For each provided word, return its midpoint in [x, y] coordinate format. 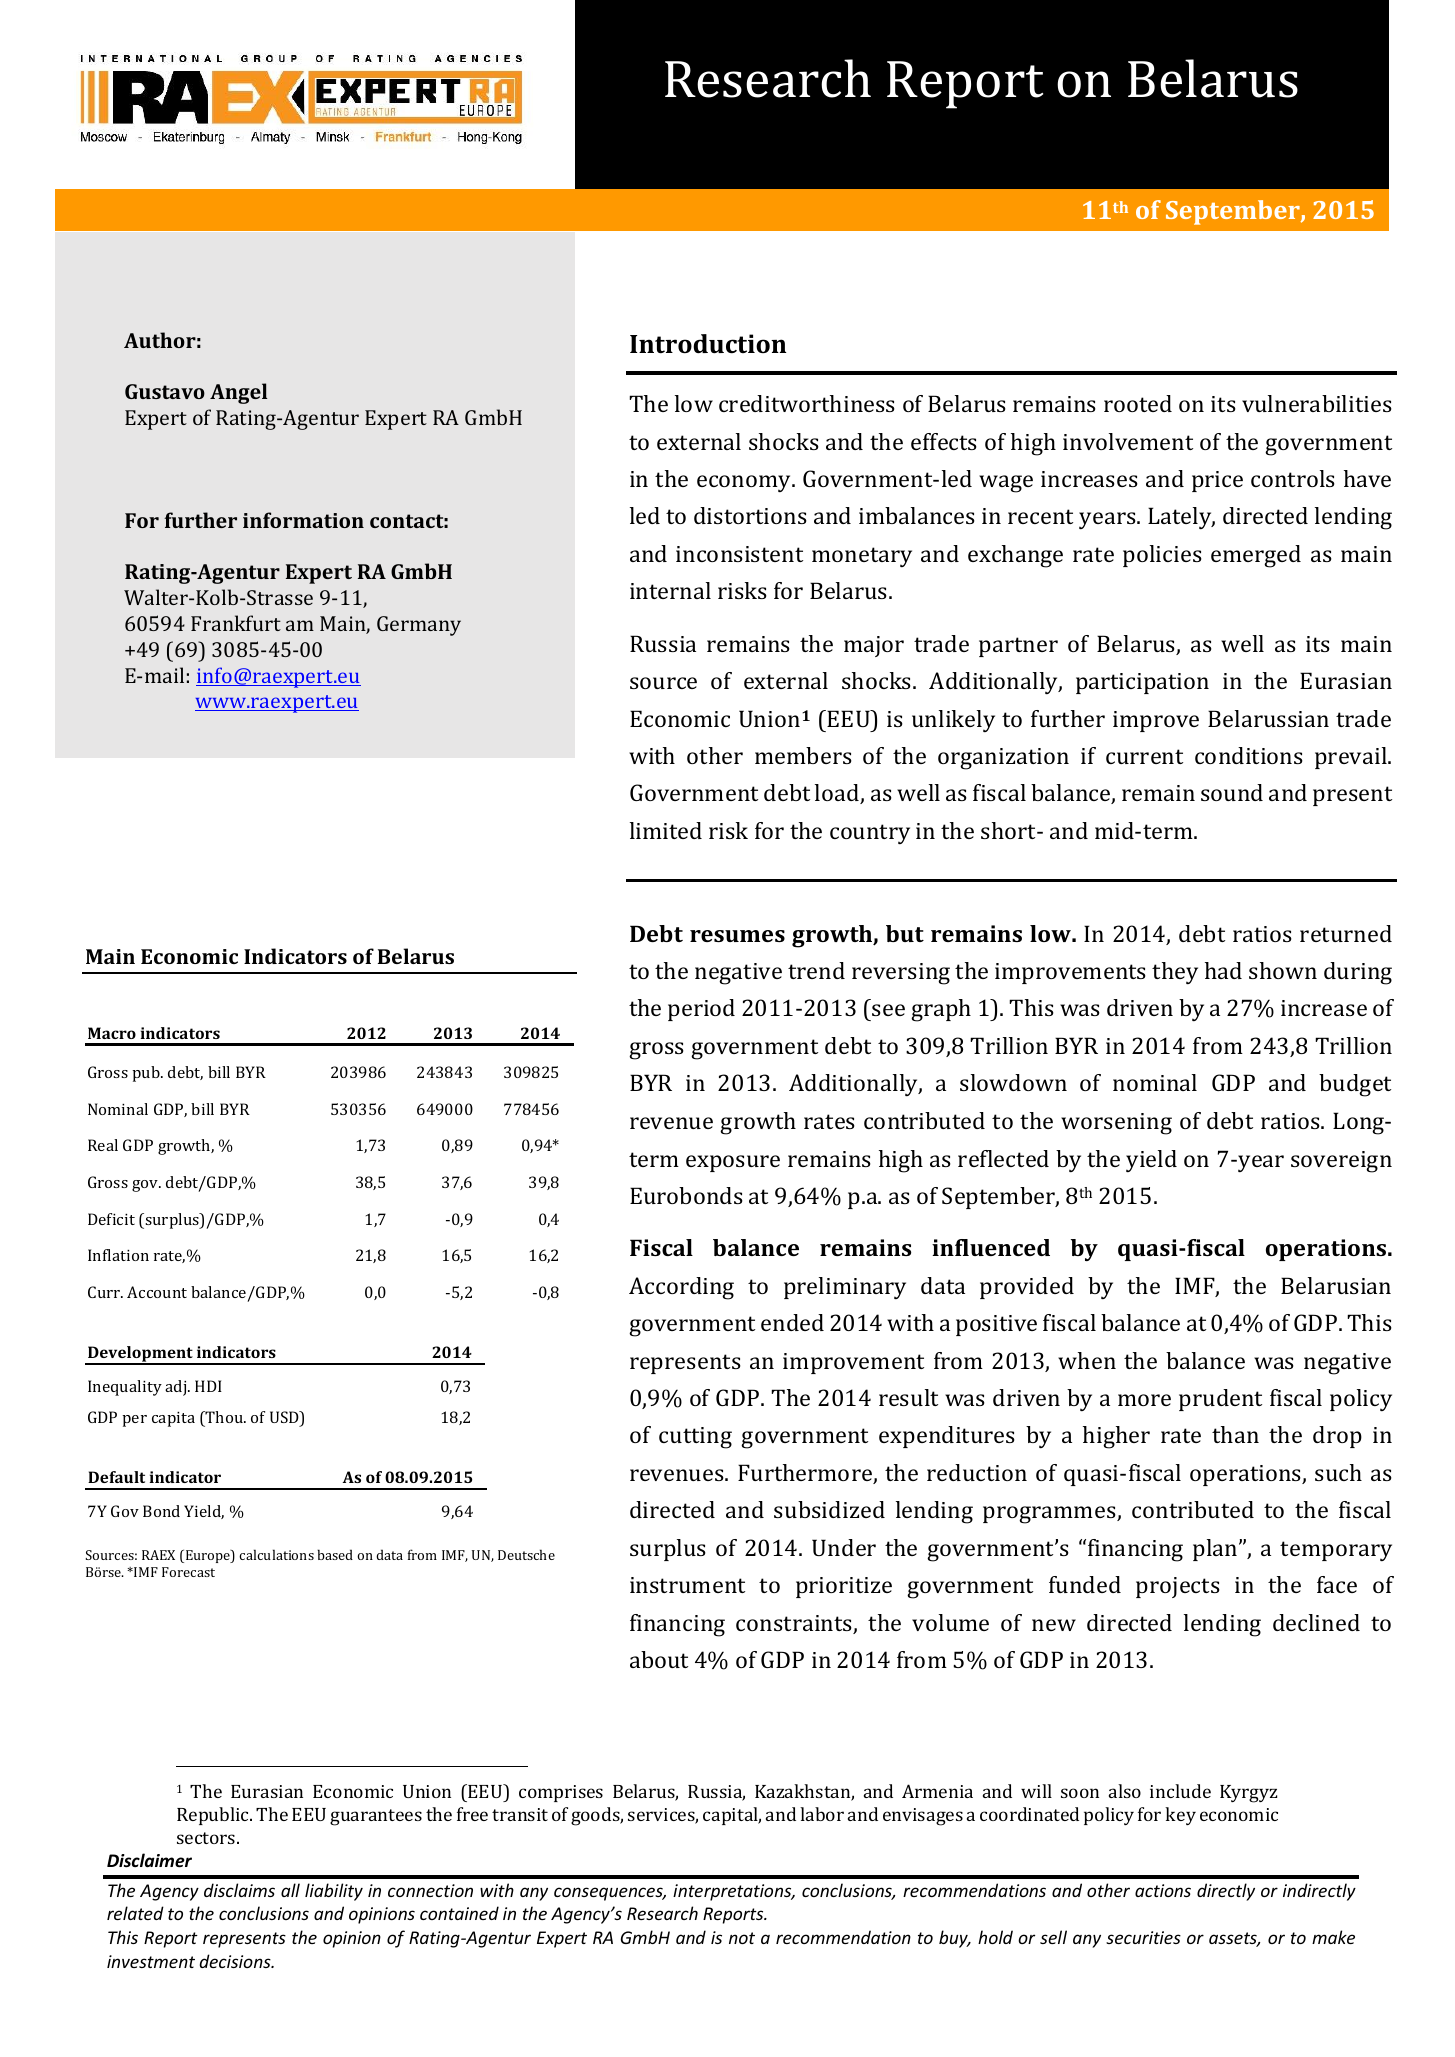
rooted [1138, 403]
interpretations [733, 1892]
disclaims [239, 1890]
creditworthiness [807, 403]
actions [1163, 1890]
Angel [238, 393]
